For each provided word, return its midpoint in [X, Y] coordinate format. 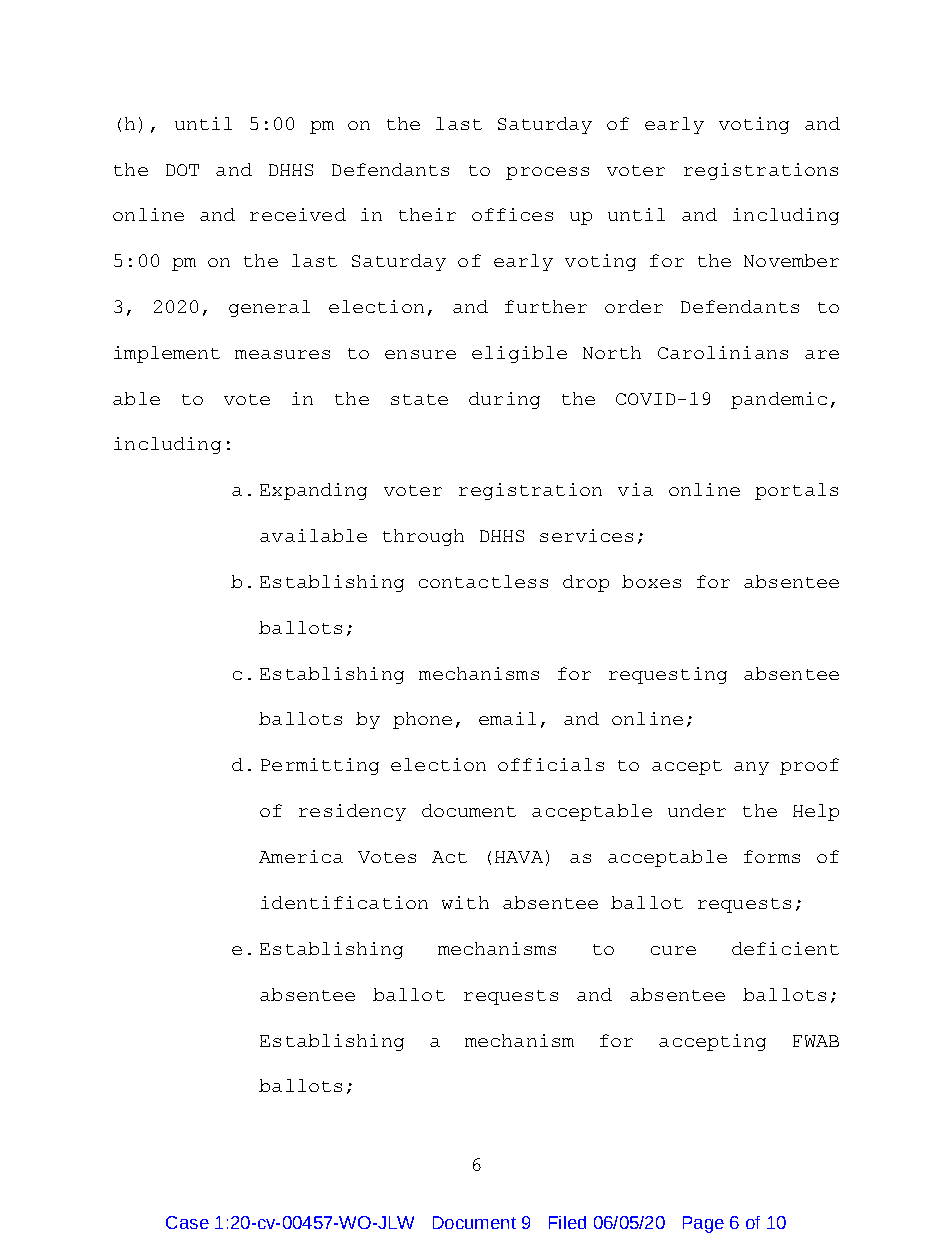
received [298, 214]
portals [796, 491]
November [791, 260]
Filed [567, 1222]
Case [187, 1222]
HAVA [519, 857]
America [301, 856]
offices [512, 214]
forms [772, 856]
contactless [483, 581]
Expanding [313, 491]
